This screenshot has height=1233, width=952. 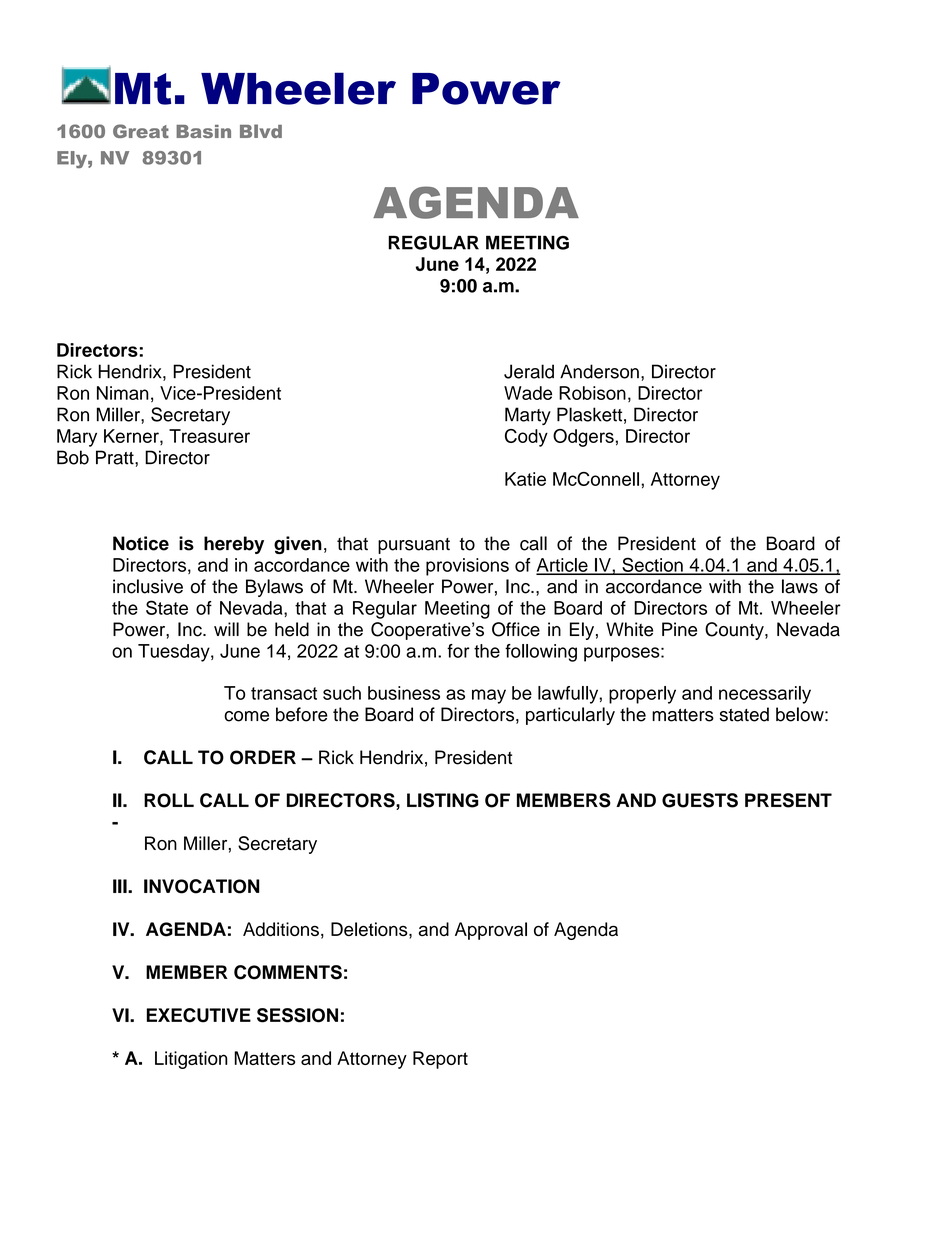 What do you see at coordinates (148, 586) in the screenshot?
I see `inclusive` at bounding box center [148, 586].
